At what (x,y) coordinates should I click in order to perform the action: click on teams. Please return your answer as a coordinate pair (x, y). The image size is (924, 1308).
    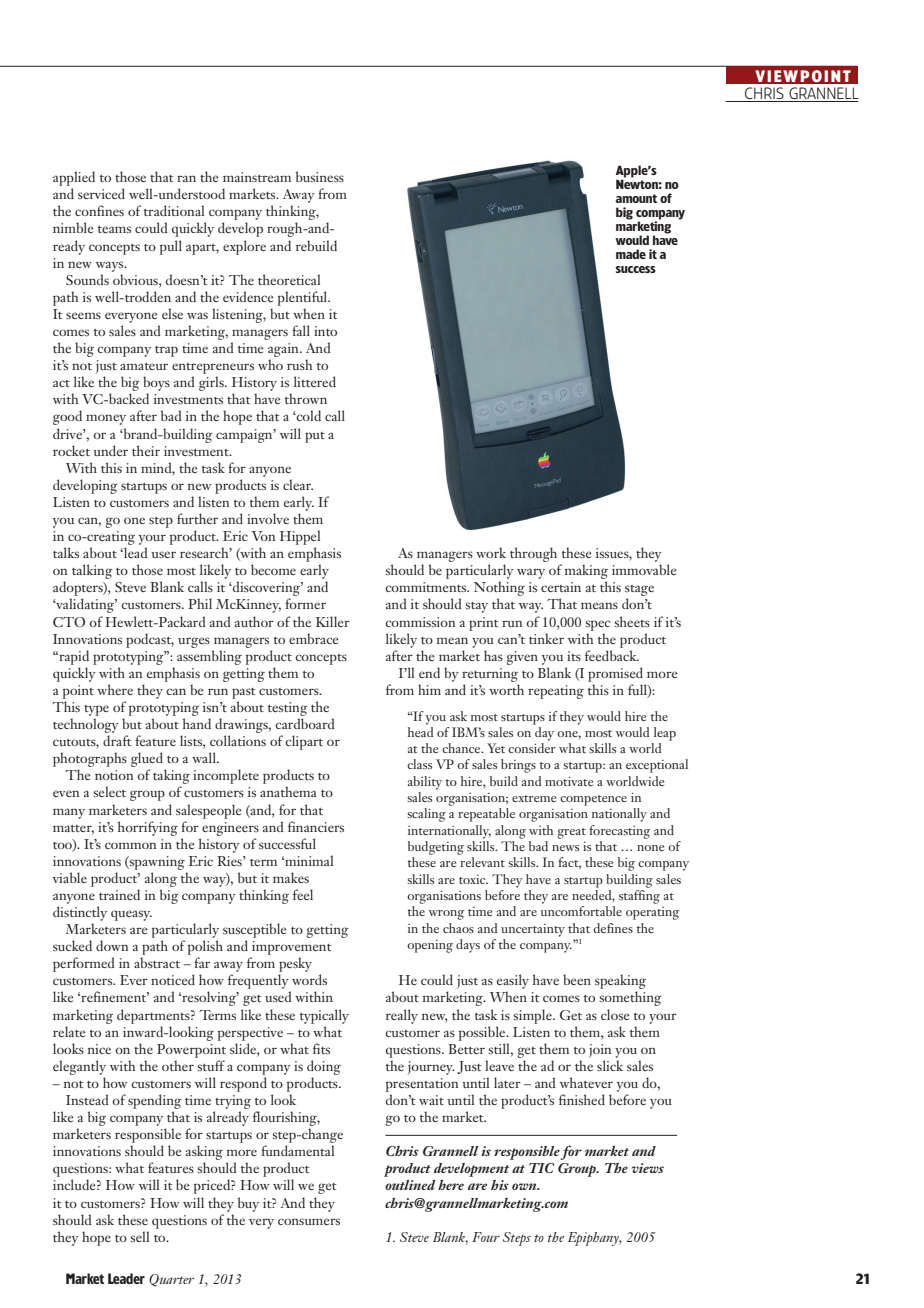
    Looking at the image, I should click on (114, 229).
